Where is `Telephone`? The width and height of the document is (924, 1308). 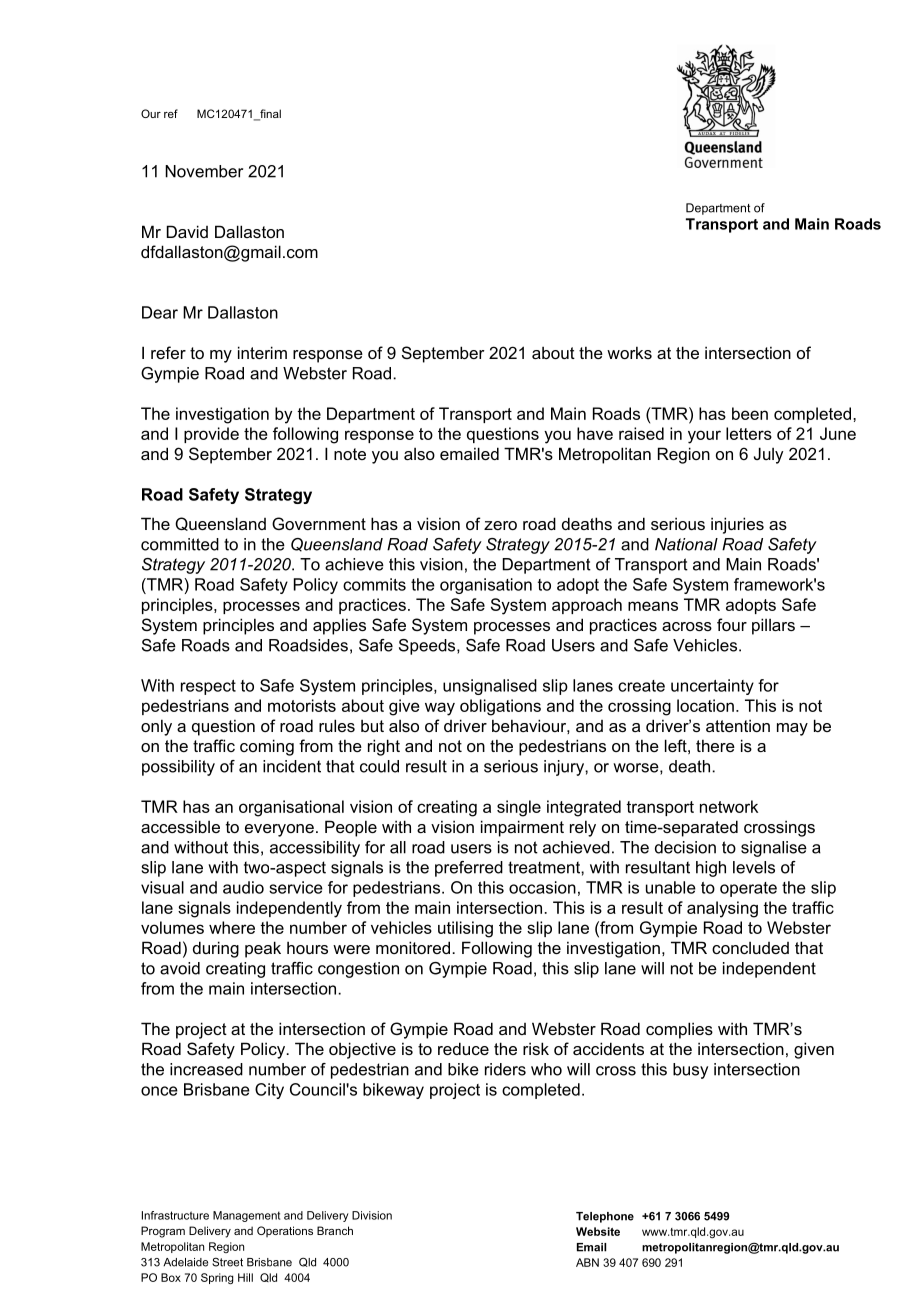
Telephone is located at coordinates (605, 1217).
